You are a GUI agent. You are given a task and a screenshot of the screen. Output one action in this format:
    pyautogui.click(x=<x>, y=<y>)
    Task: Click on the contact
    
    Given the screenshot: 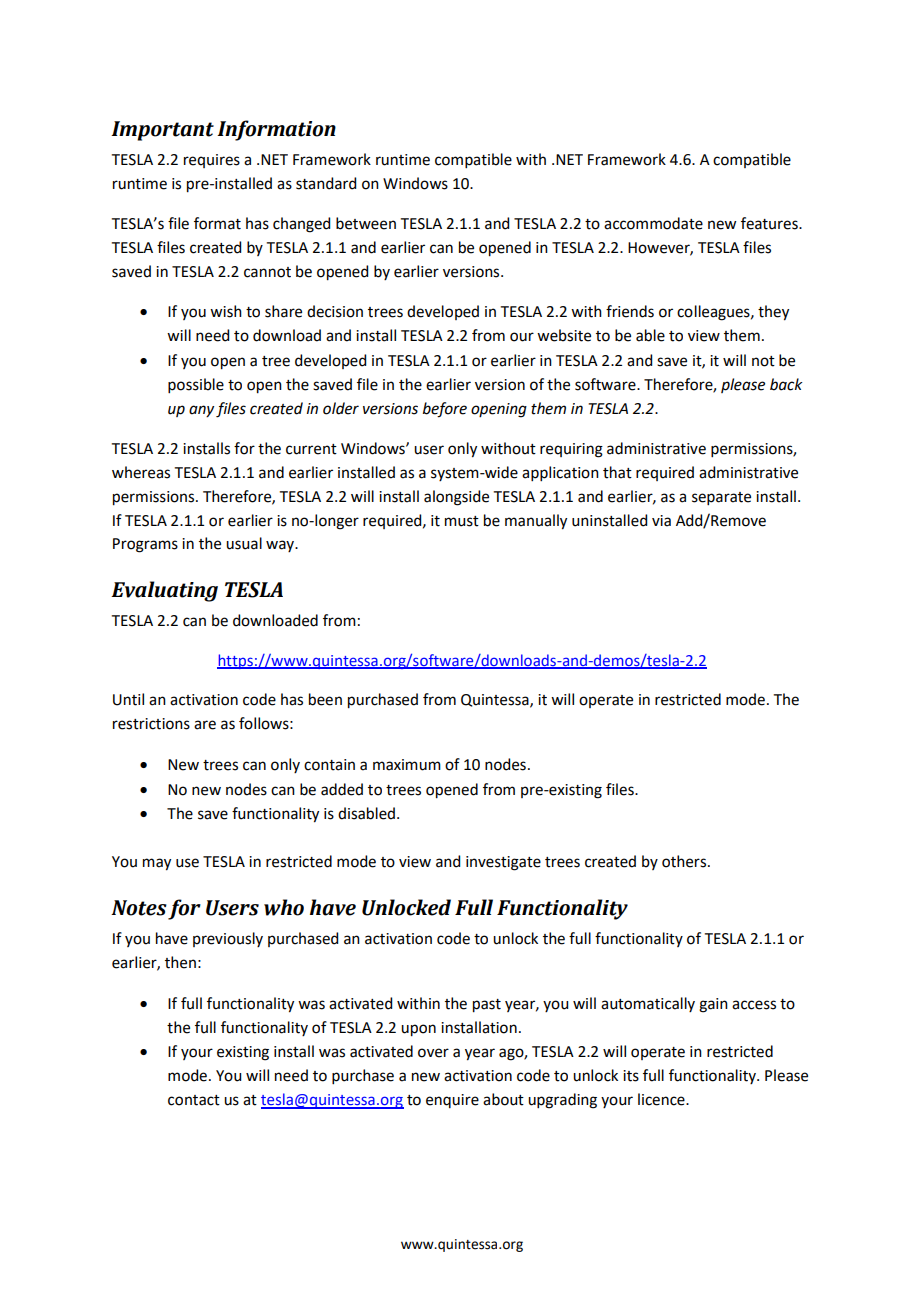 What is the action you would take?
    pyautogui.click(x=194, y=1100)
